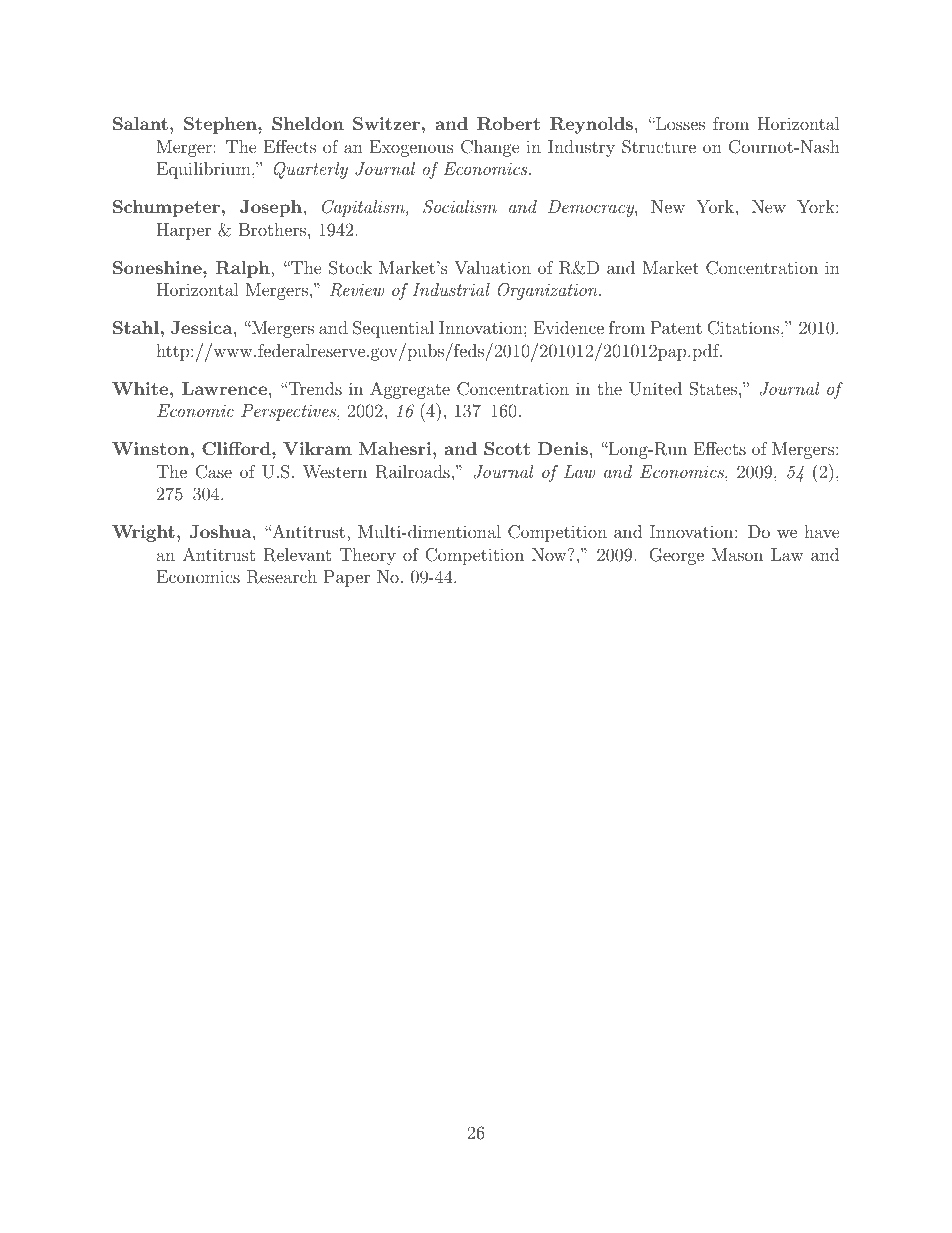  What do you see at coordinates (713, 389) in the screenshot?
I see `States` at bounding box center [713, 389].
